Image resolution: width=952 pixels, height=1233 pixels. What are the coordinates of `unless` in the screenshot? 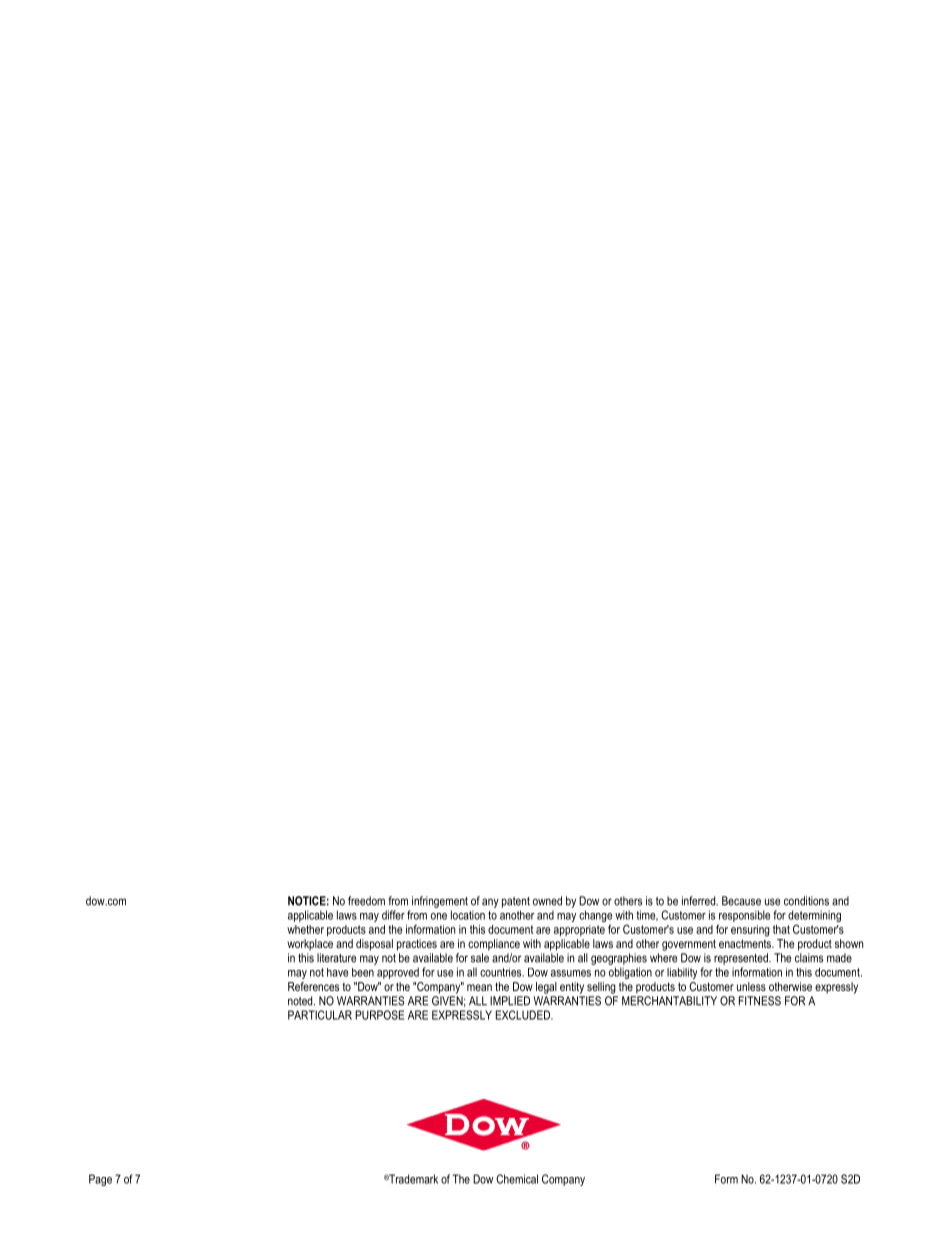 It's located at (751, 986).
